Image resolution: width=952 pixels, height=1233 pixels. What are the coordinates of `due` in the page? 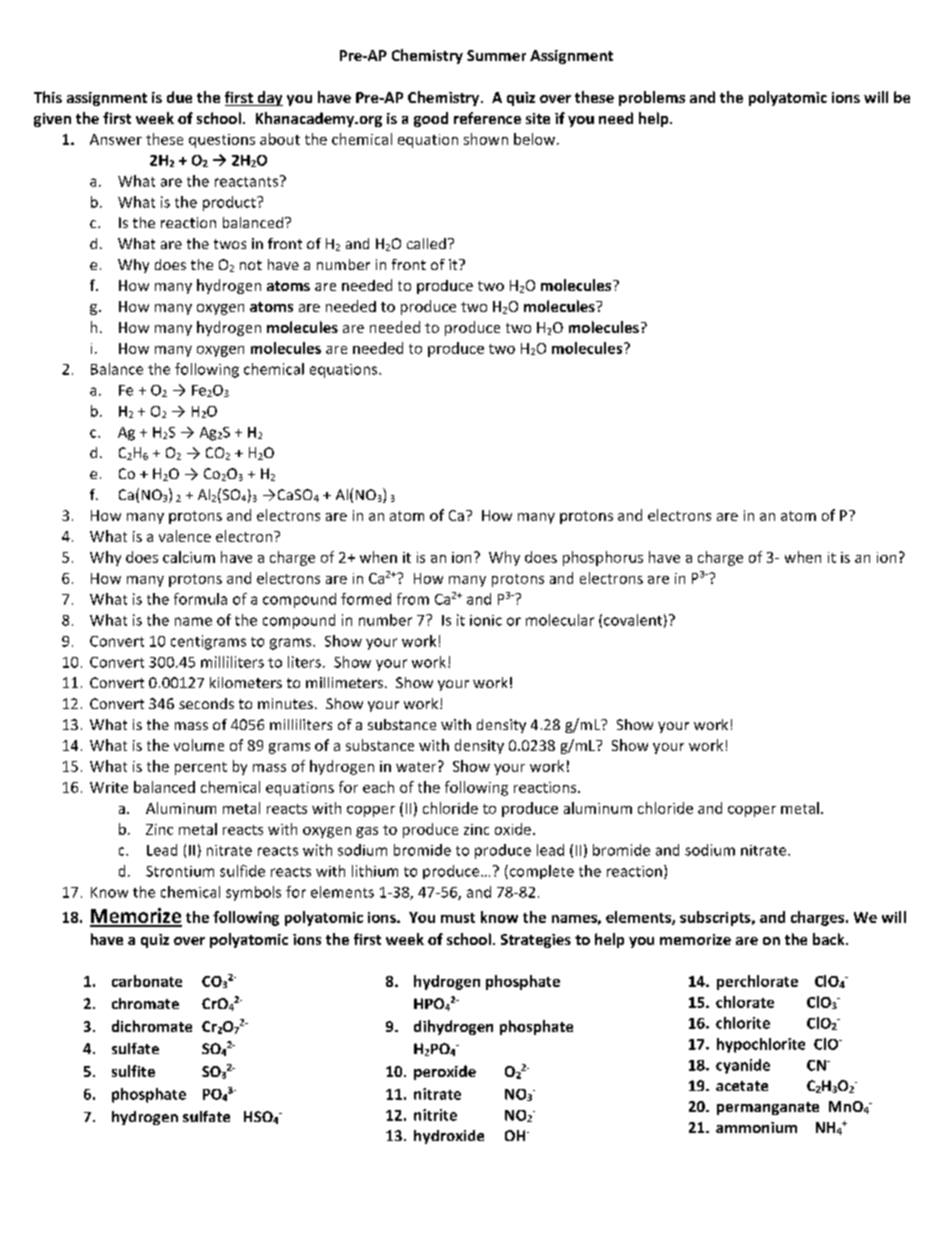 It's located at (179, 97).
